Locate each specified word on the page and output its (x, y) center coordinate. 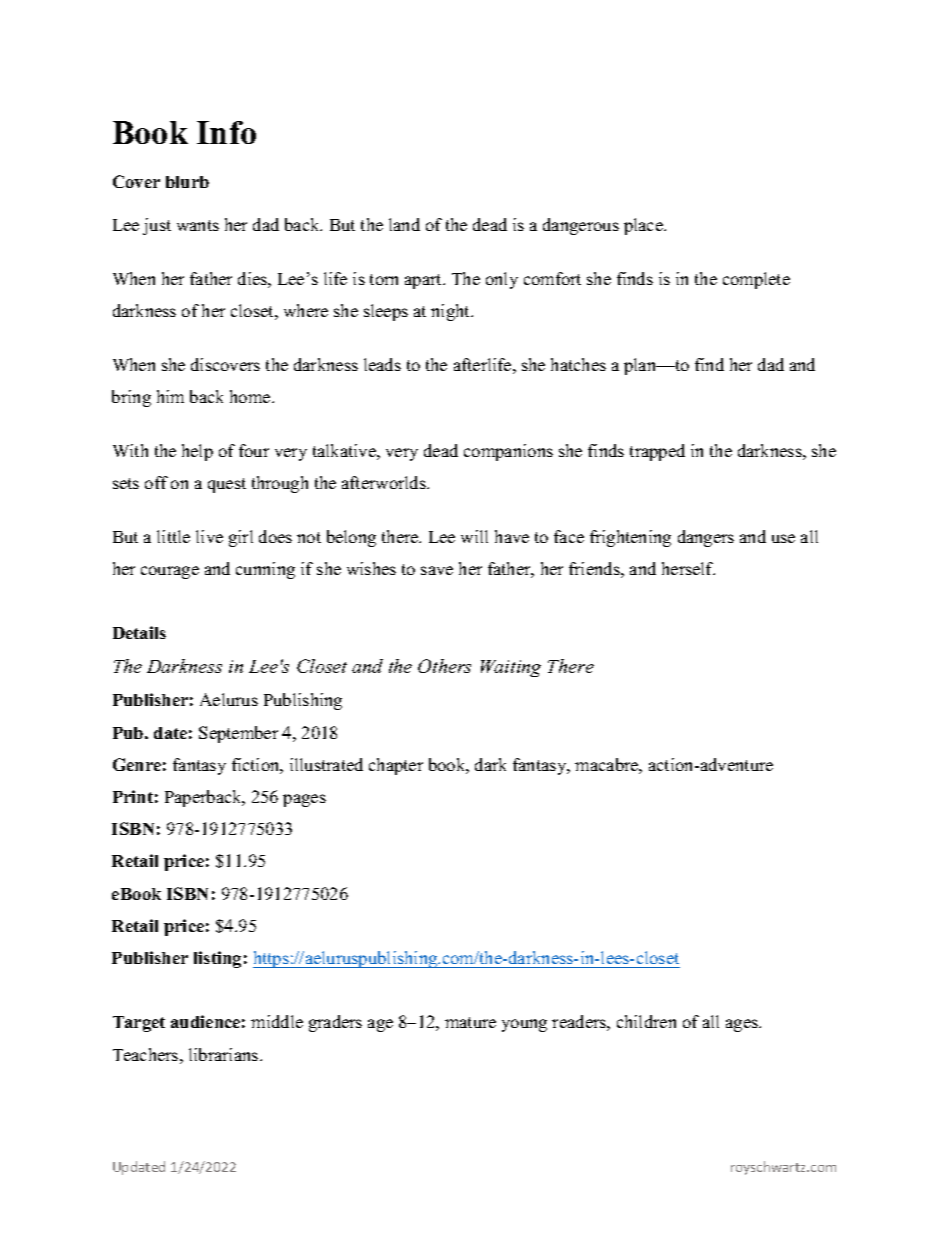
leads (382, 364)
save (437, 570)
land (404, 224)
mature (470, 1022)
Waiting (511, 668)
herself (688, 568)
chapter (396, 766)
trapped (657, 452)
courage (170, 572)
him (170, 396)
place (644, 226)
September (238, 734)
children (646, 1021)
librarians (225, 1054)
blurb (187, 182)
